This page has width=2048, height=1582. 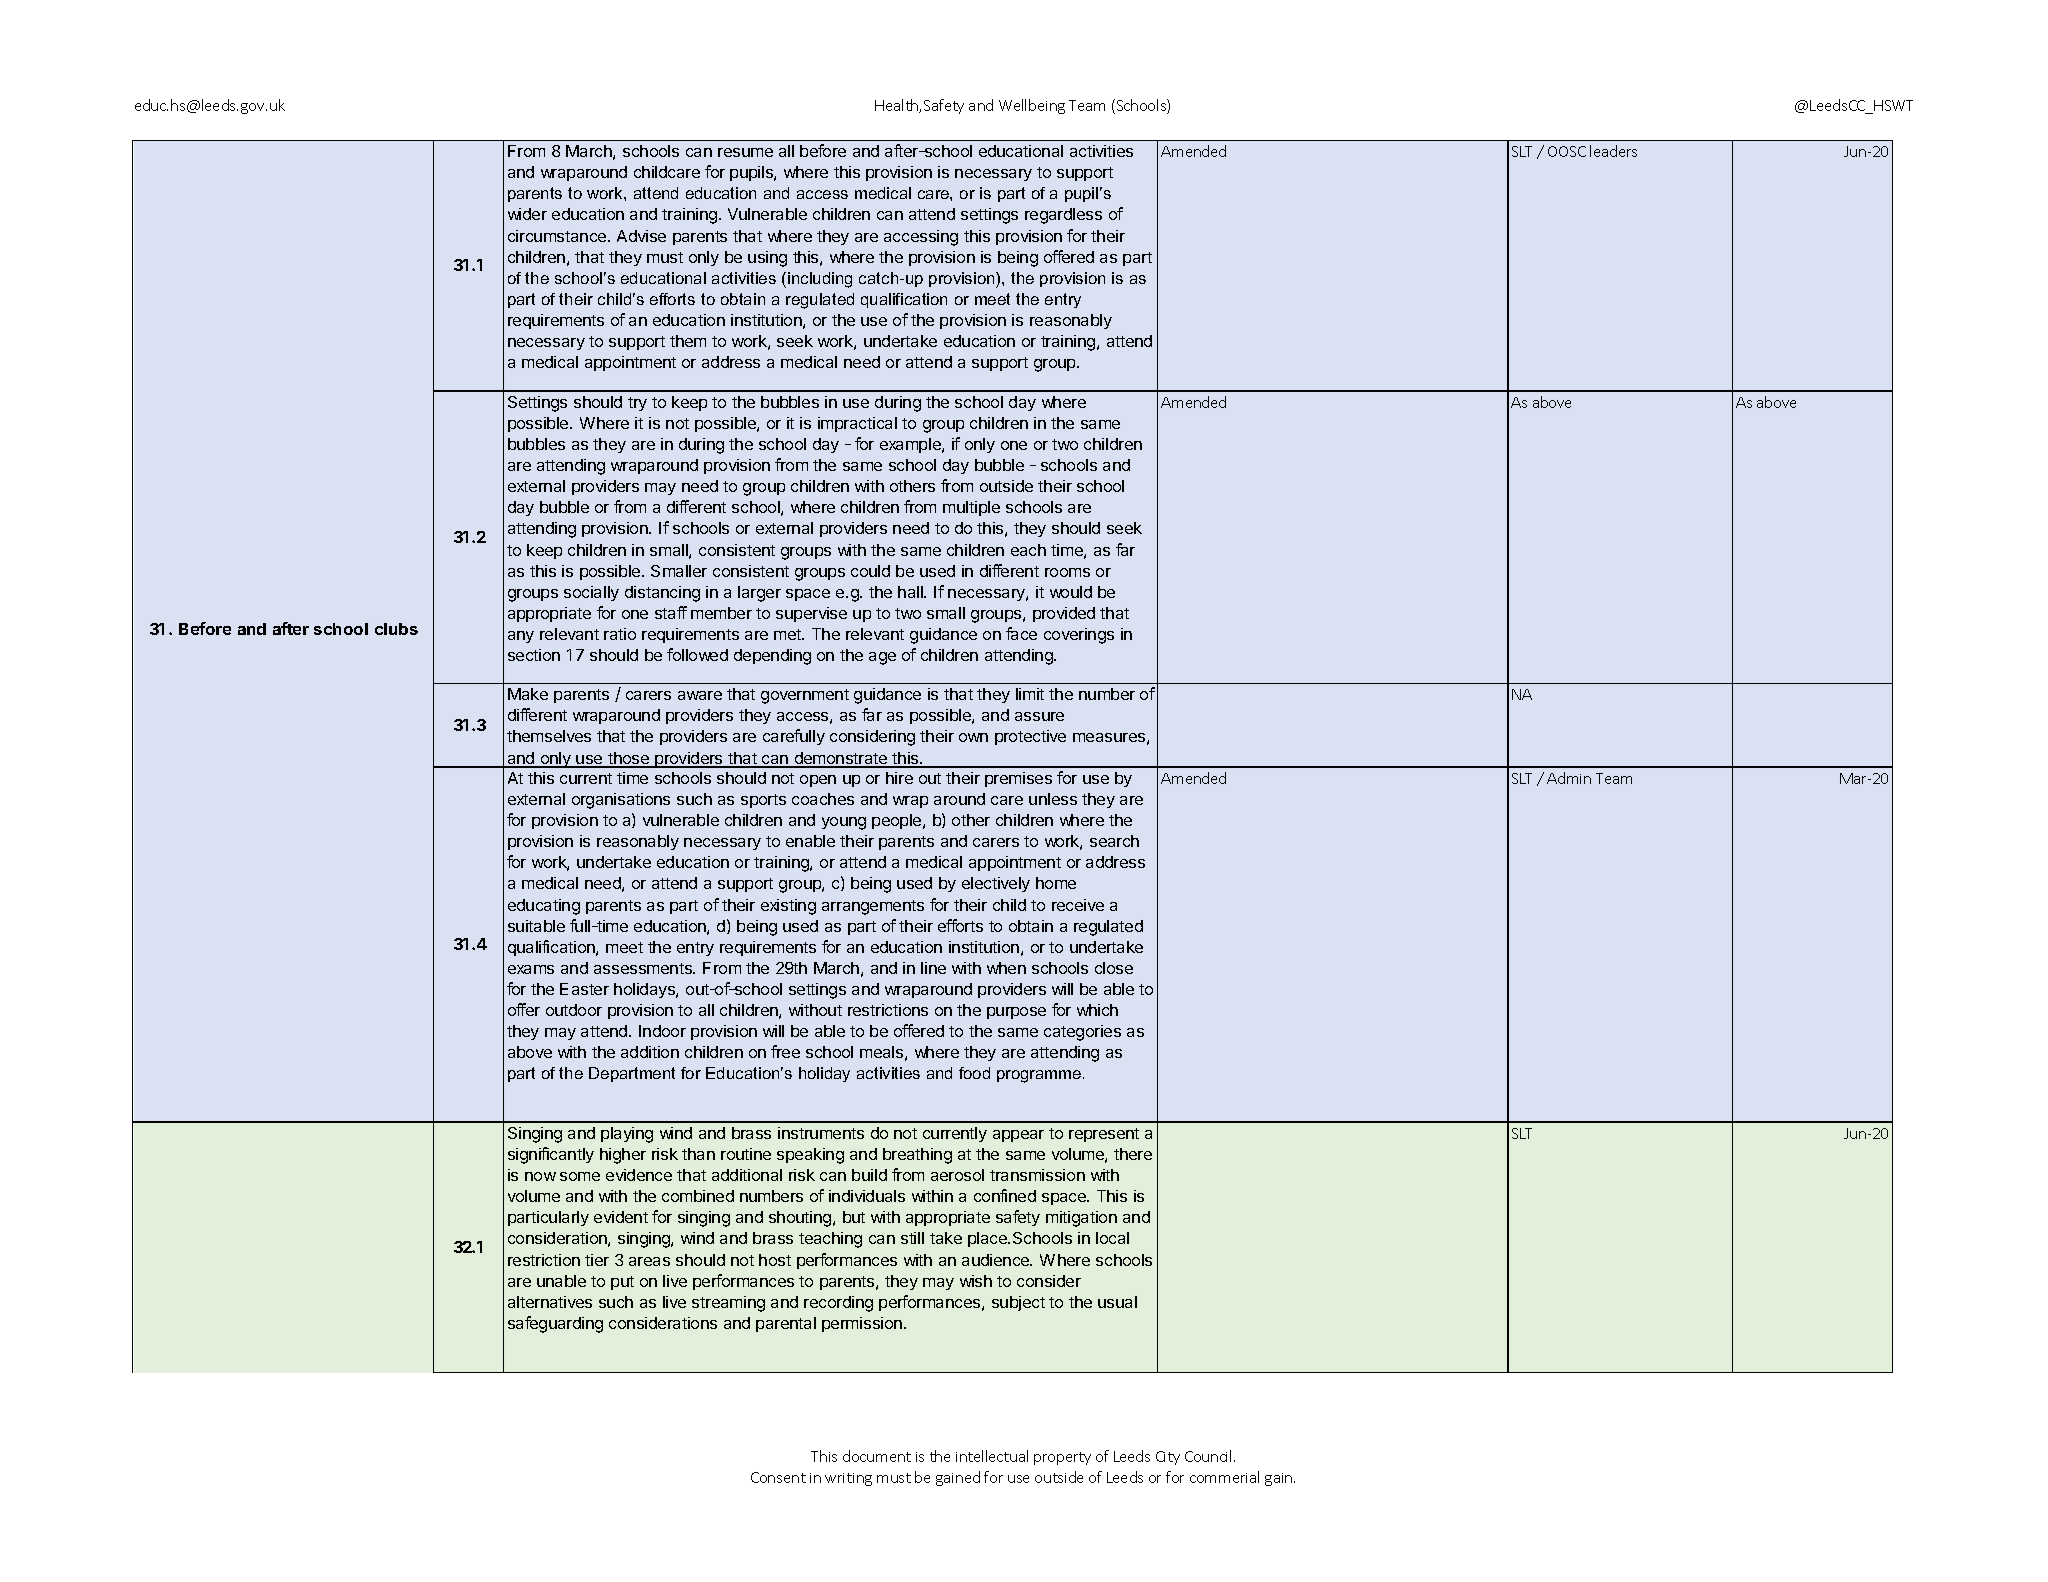 I want to click on OOSC, so click(x=1567, y=151).
